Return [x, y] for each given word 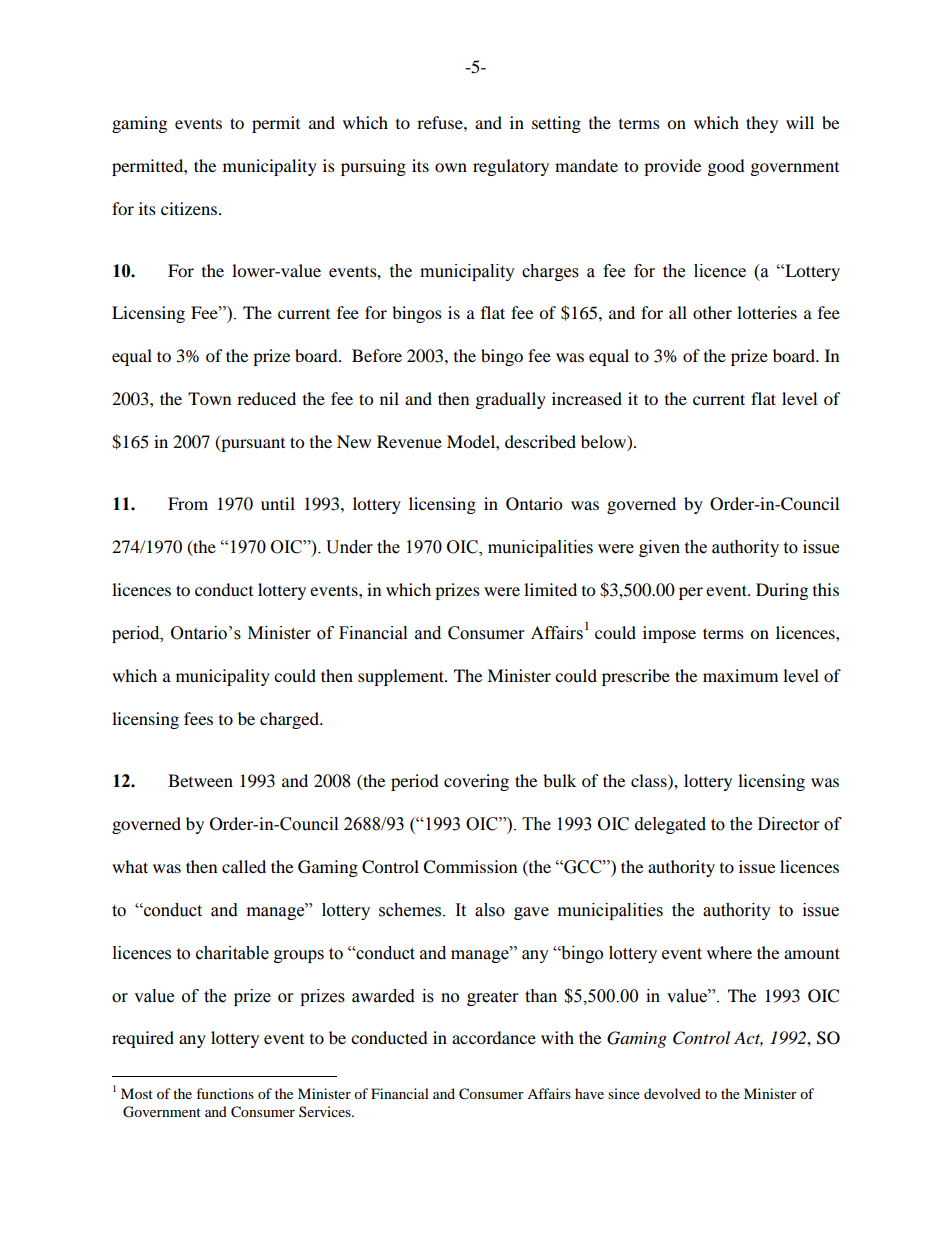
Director [788, 824]
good [726, 167]
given [659, 548]
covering [476, 782]
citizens [190, 208]
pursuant [252, 443]
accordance [494, 1037]
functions [225, 1093]
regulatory [511, 167]
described [540, 441]
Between [200, 780]
